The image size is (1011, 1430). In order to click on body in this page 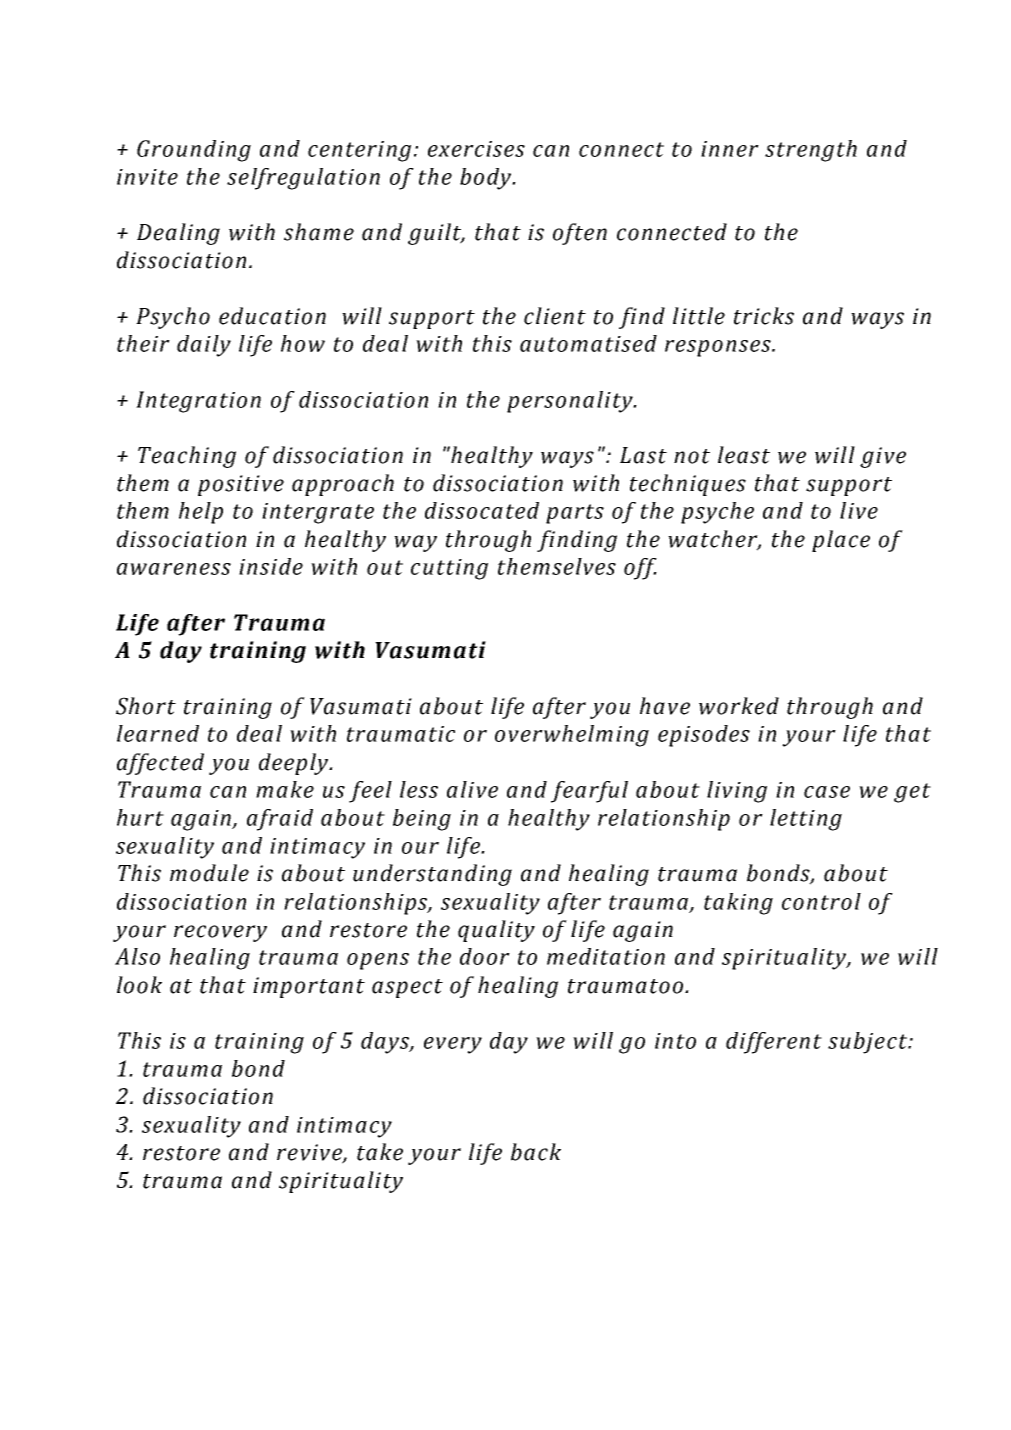, I will do `click(487, 179)`.
